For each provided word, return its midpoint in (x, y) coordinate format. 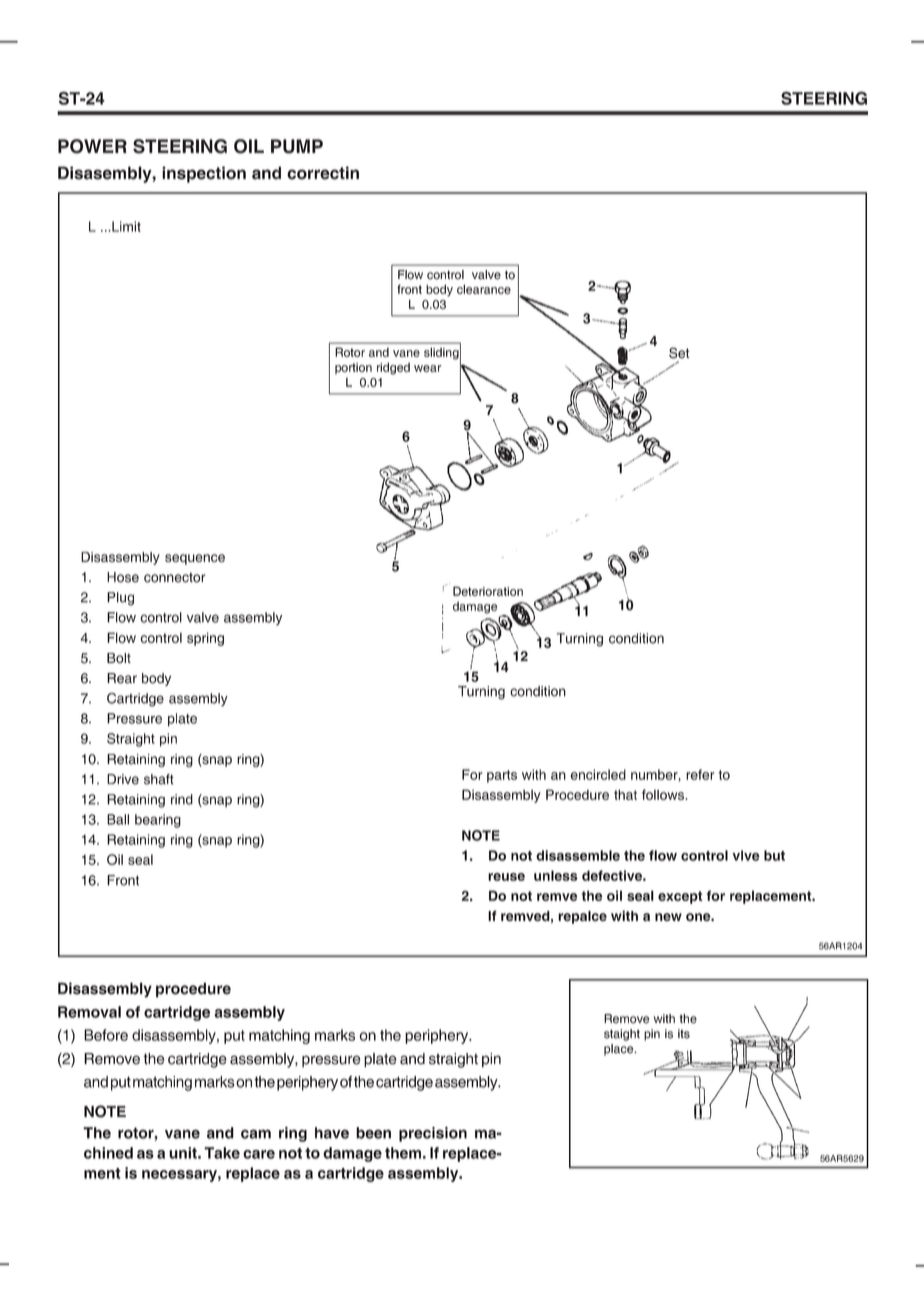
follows (663, 794)
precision (433, 1134)
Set (679, 353)
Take (222, 1153)
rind (182, 799)
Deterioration (488, 591)
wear (427, 368)
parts (502, 776)
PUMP (297, 146)
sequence (195, 559)
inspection (204, 174)
